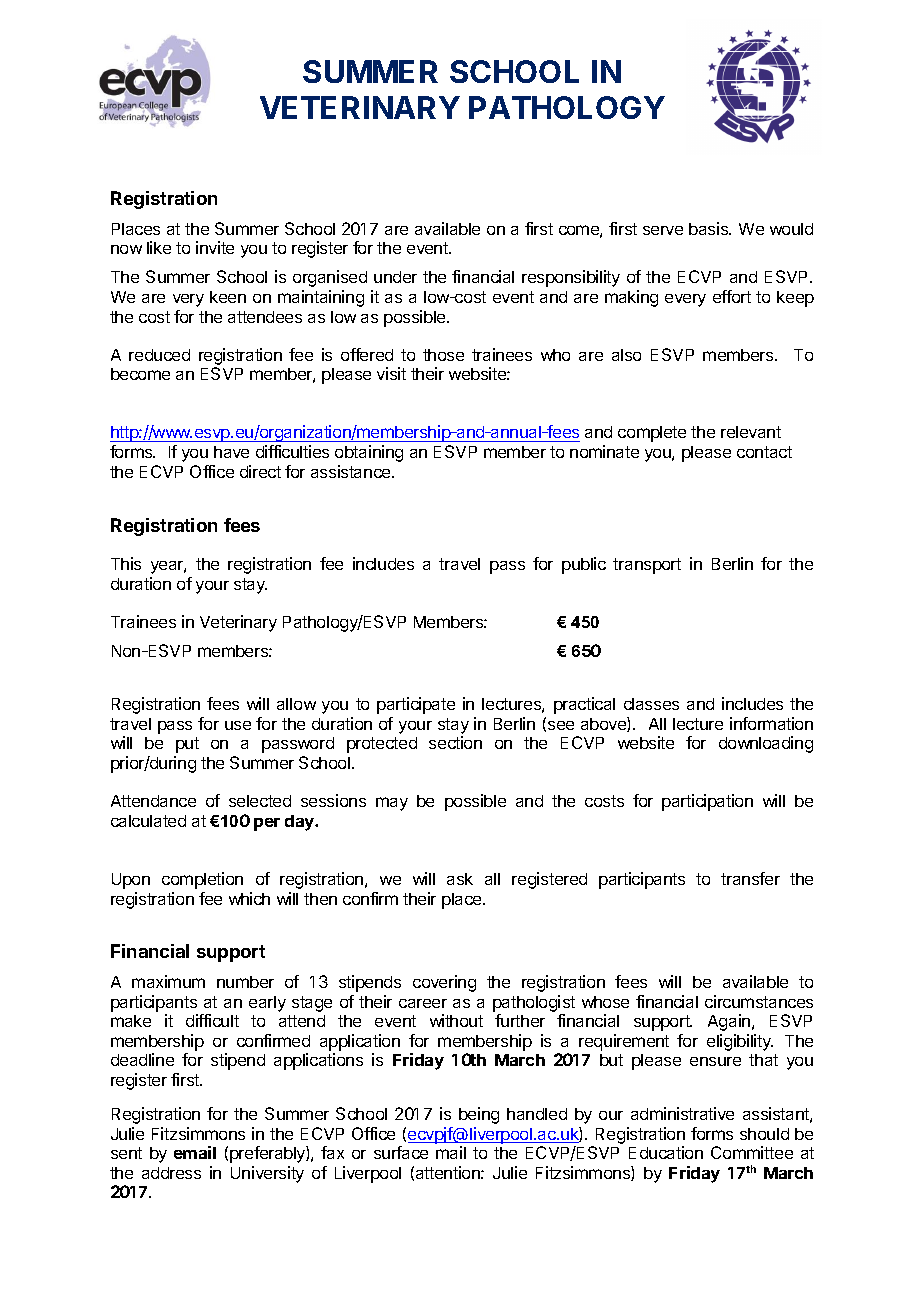 This document has height=1308, width=924. Describe the element at coordinates (444, 983) in the document. I see `covering` at that location.
